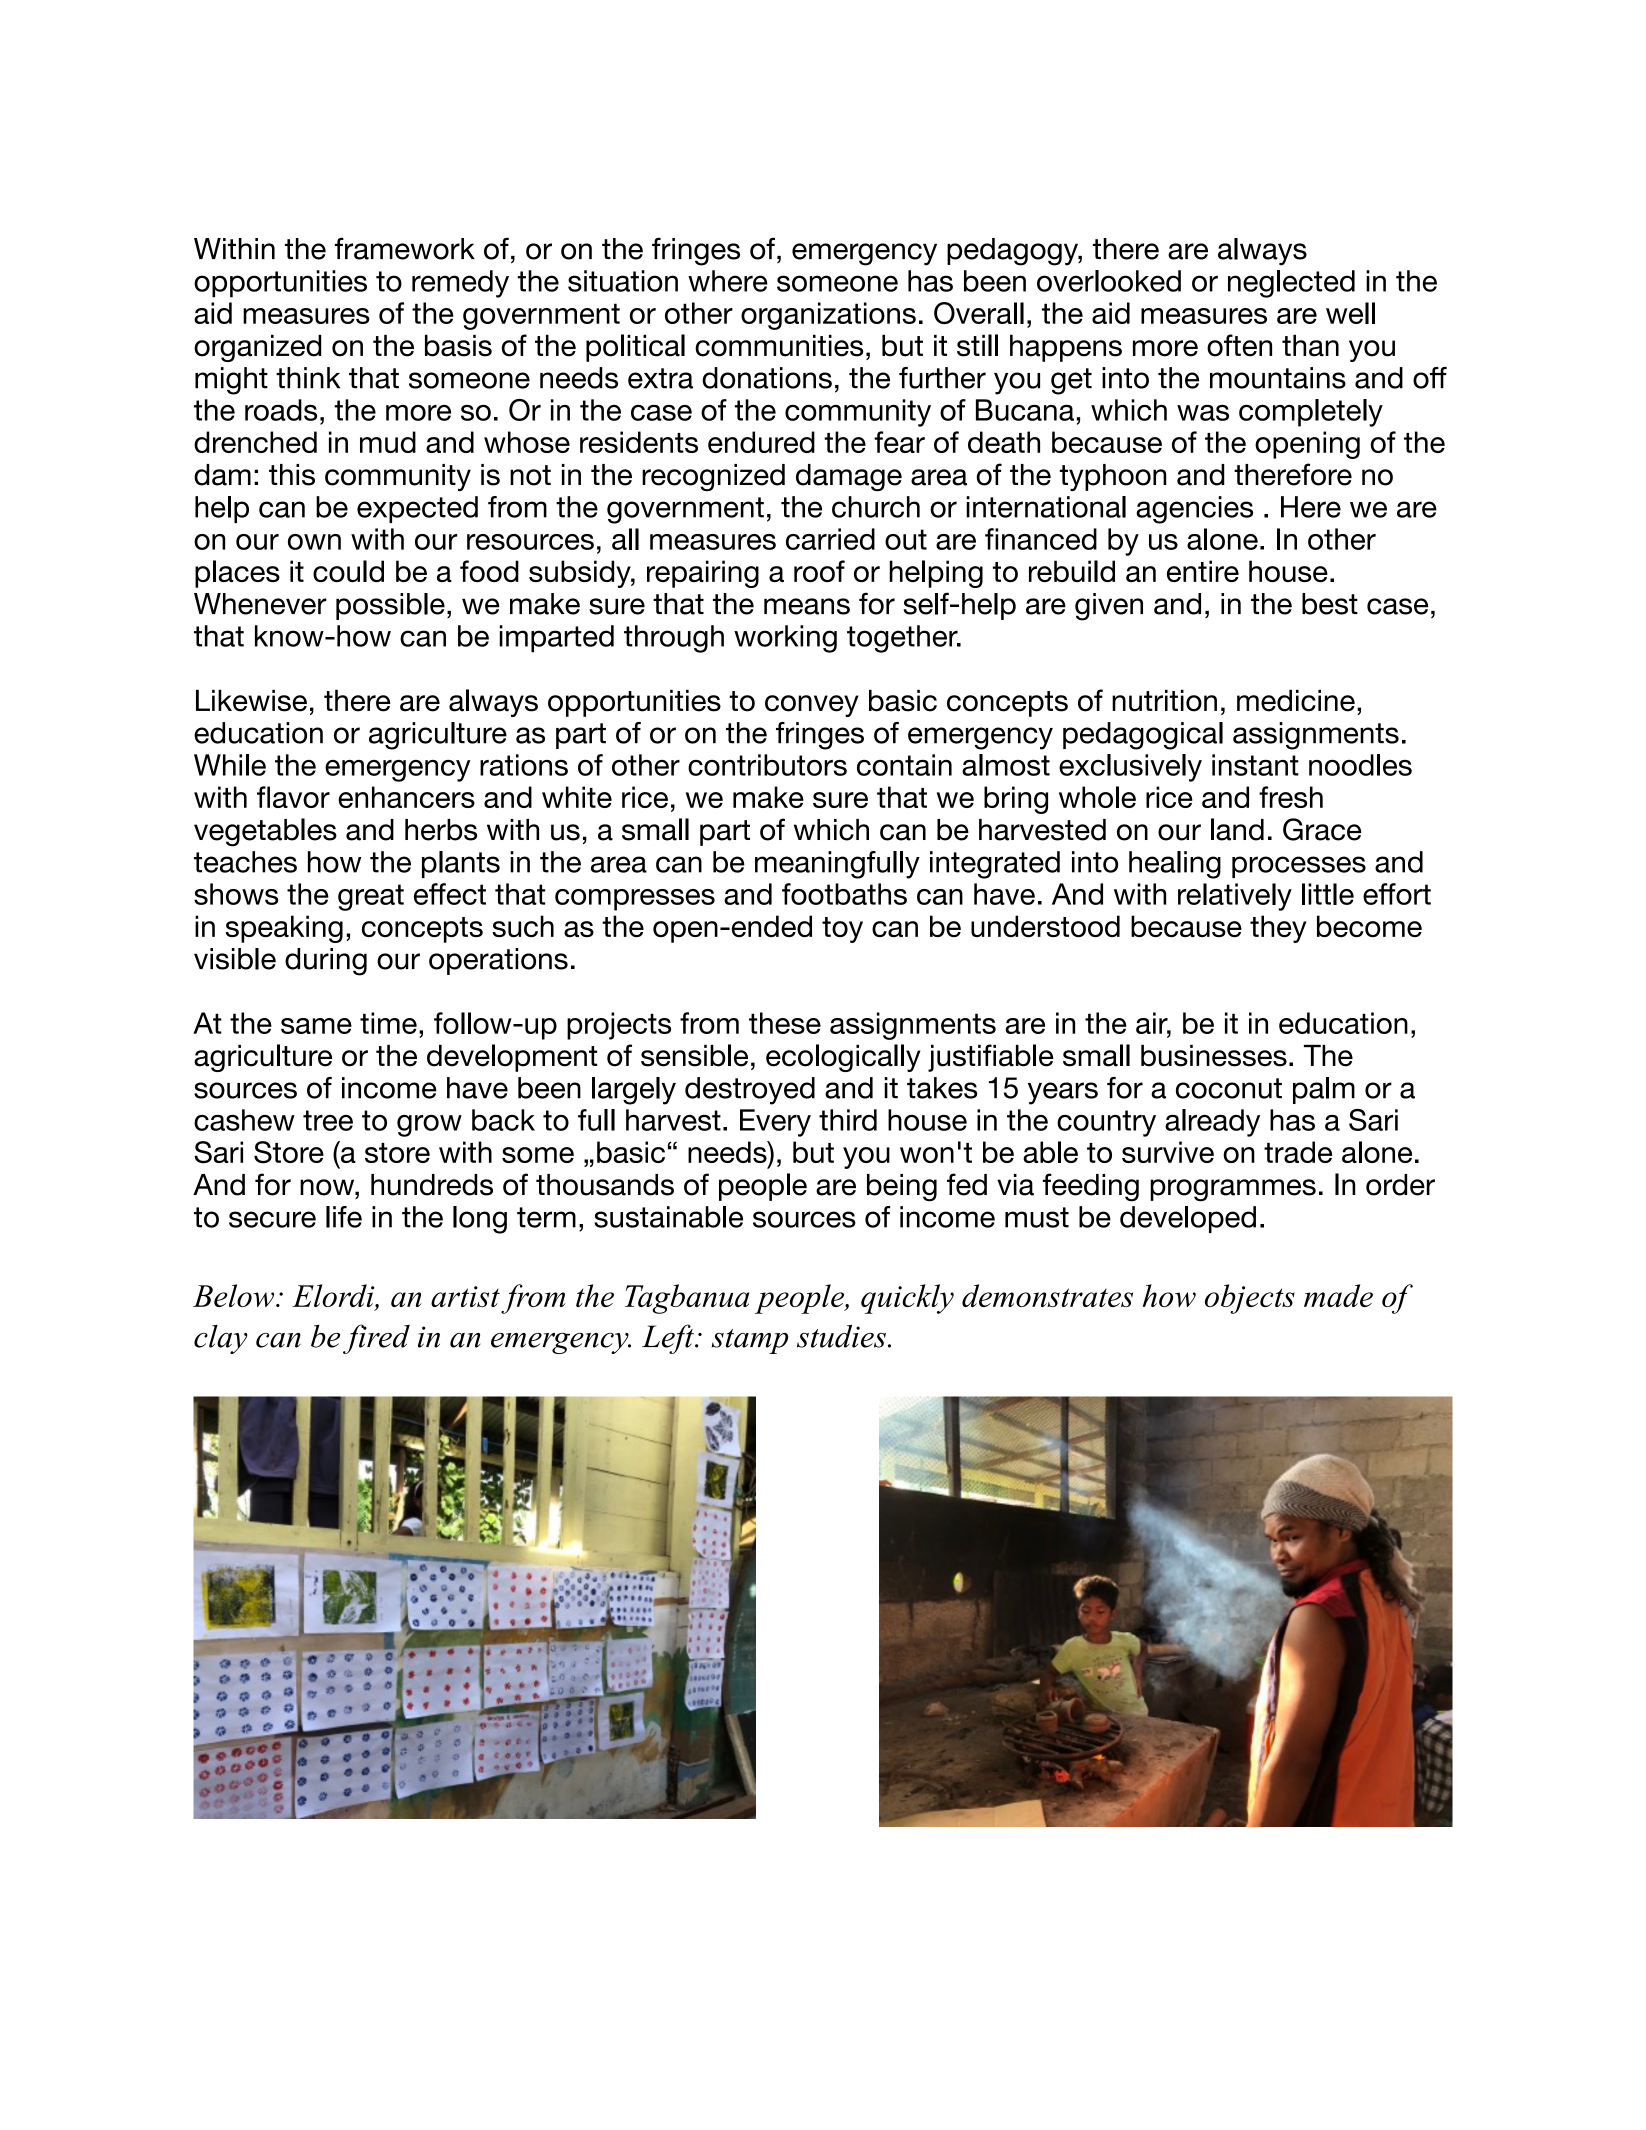 This page has width=1646, height=2130. What do you see at coordinates (1291, 797) in the page?
I see `fresh` at bounding box center [1291, 797].
